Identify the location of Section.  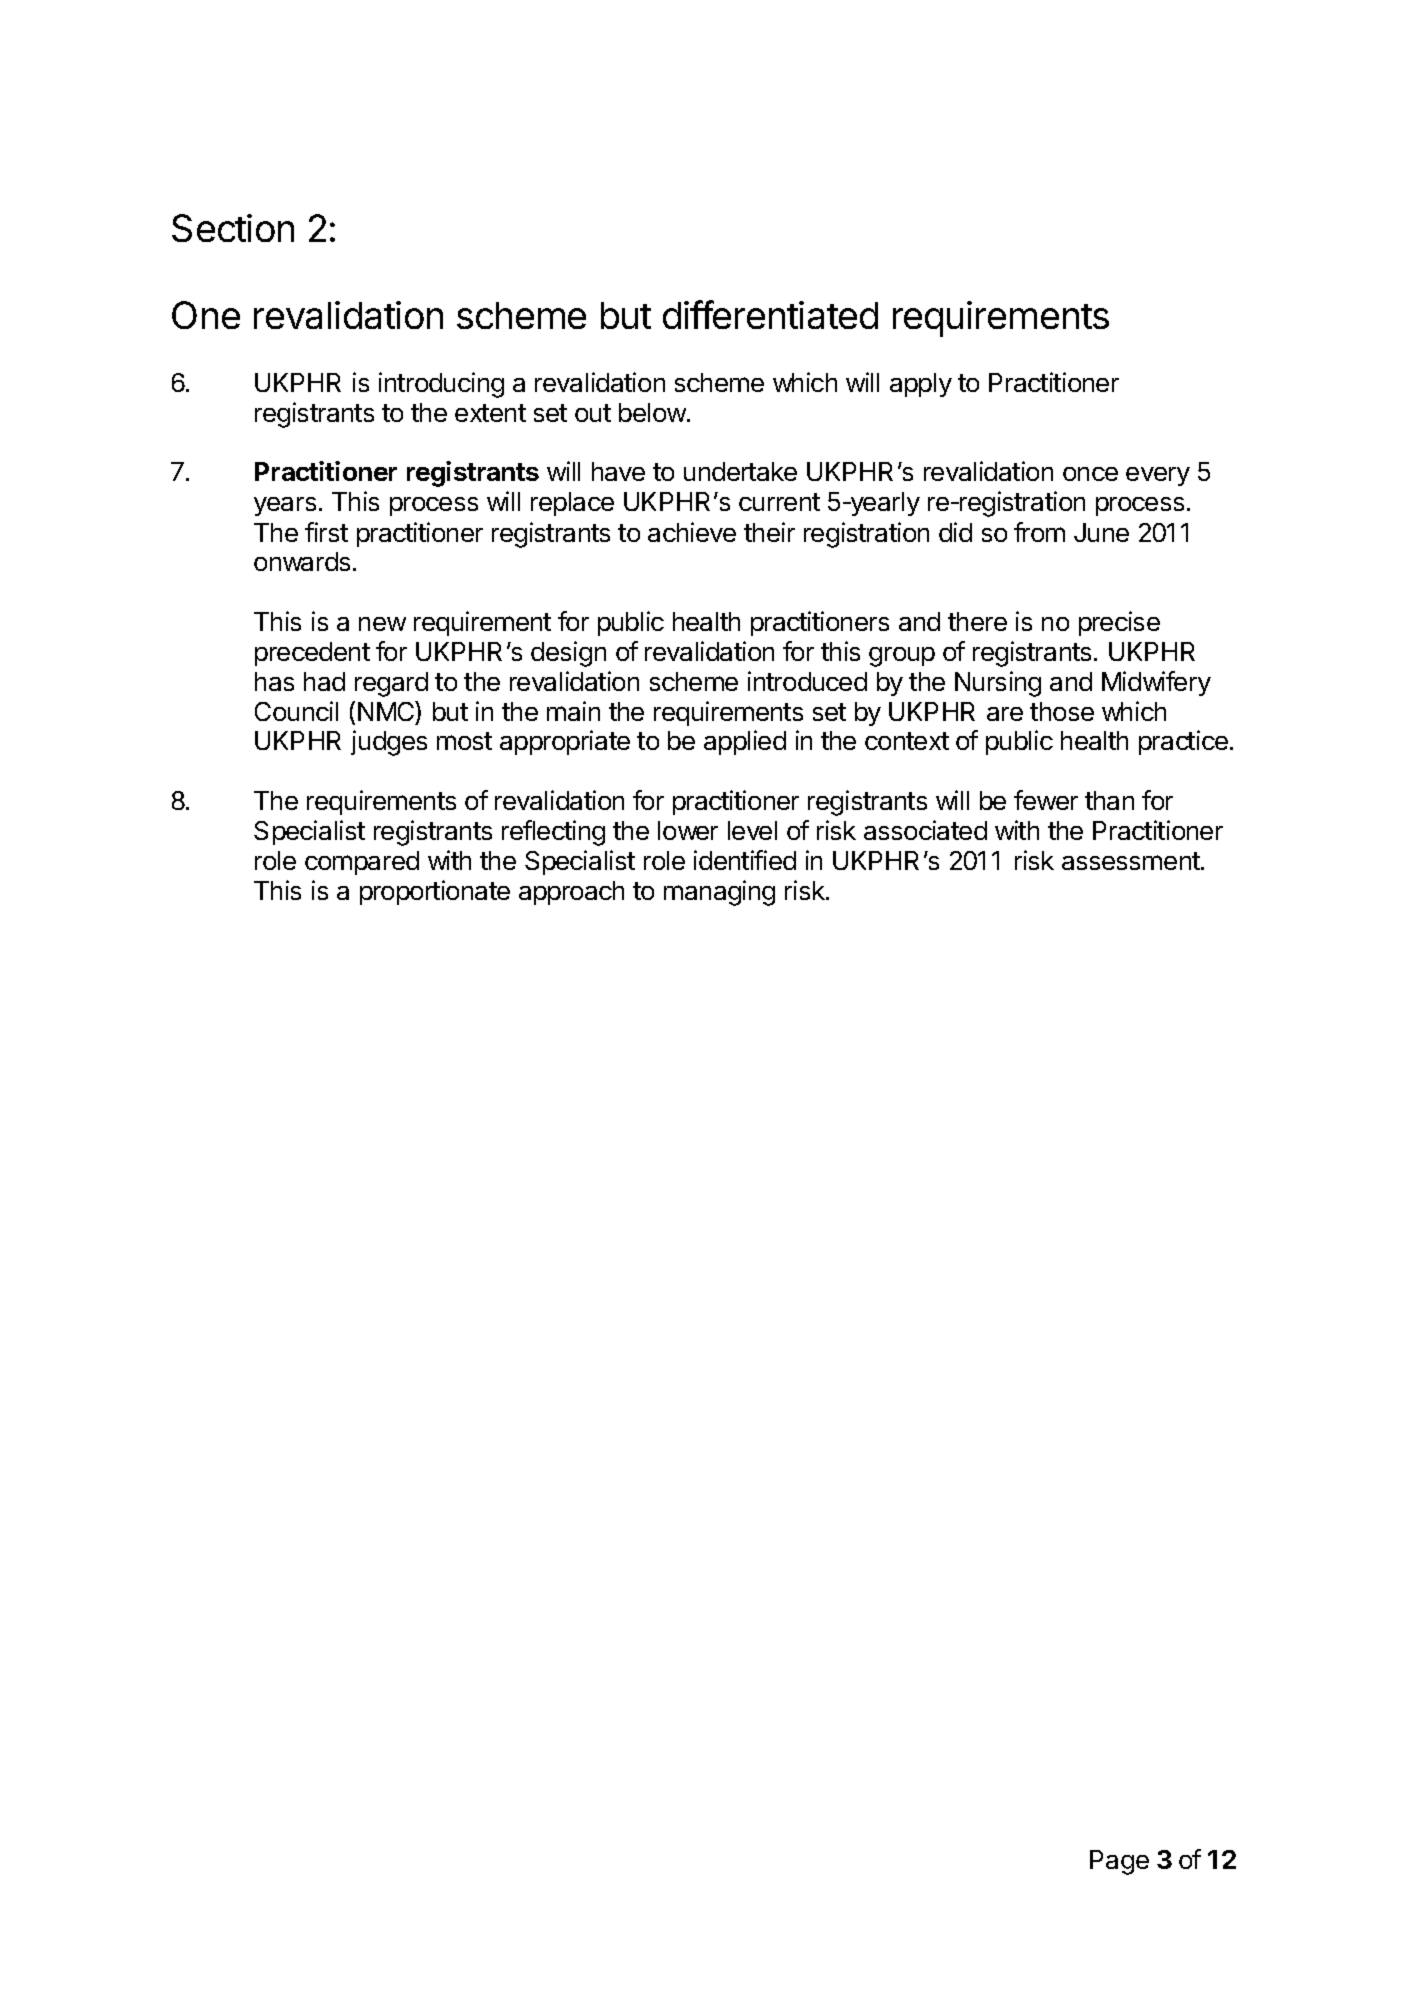
(233, 228).
